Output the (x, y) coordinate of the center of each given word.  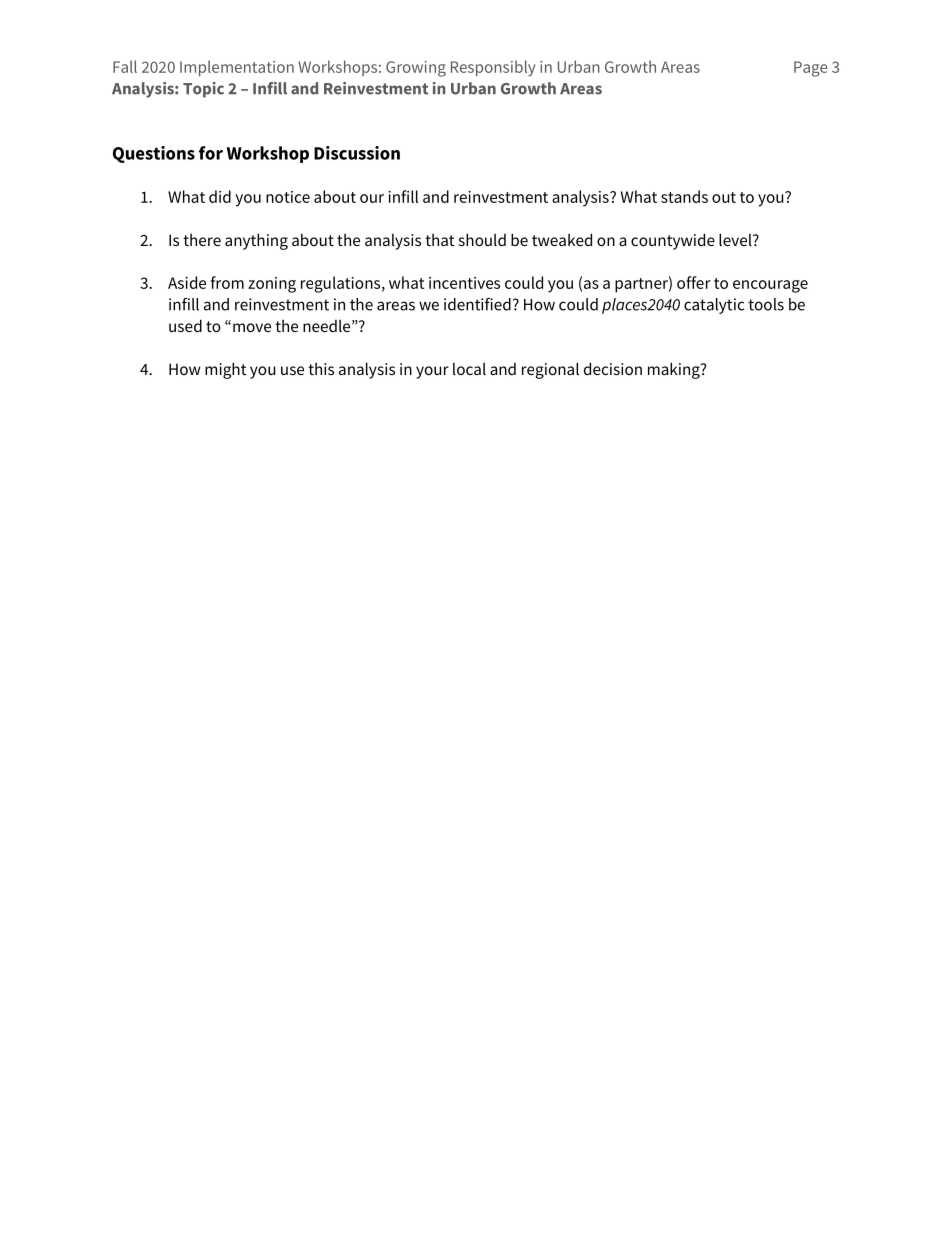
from (227, 282)
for (211, 153)
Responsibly (493, 68)
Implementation (237, 68)
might (226, 370)
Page (811, 69)
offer (694, 282)
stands (684, 196)
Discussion (357, 153)
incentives (464, 283)
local (469, 368)
